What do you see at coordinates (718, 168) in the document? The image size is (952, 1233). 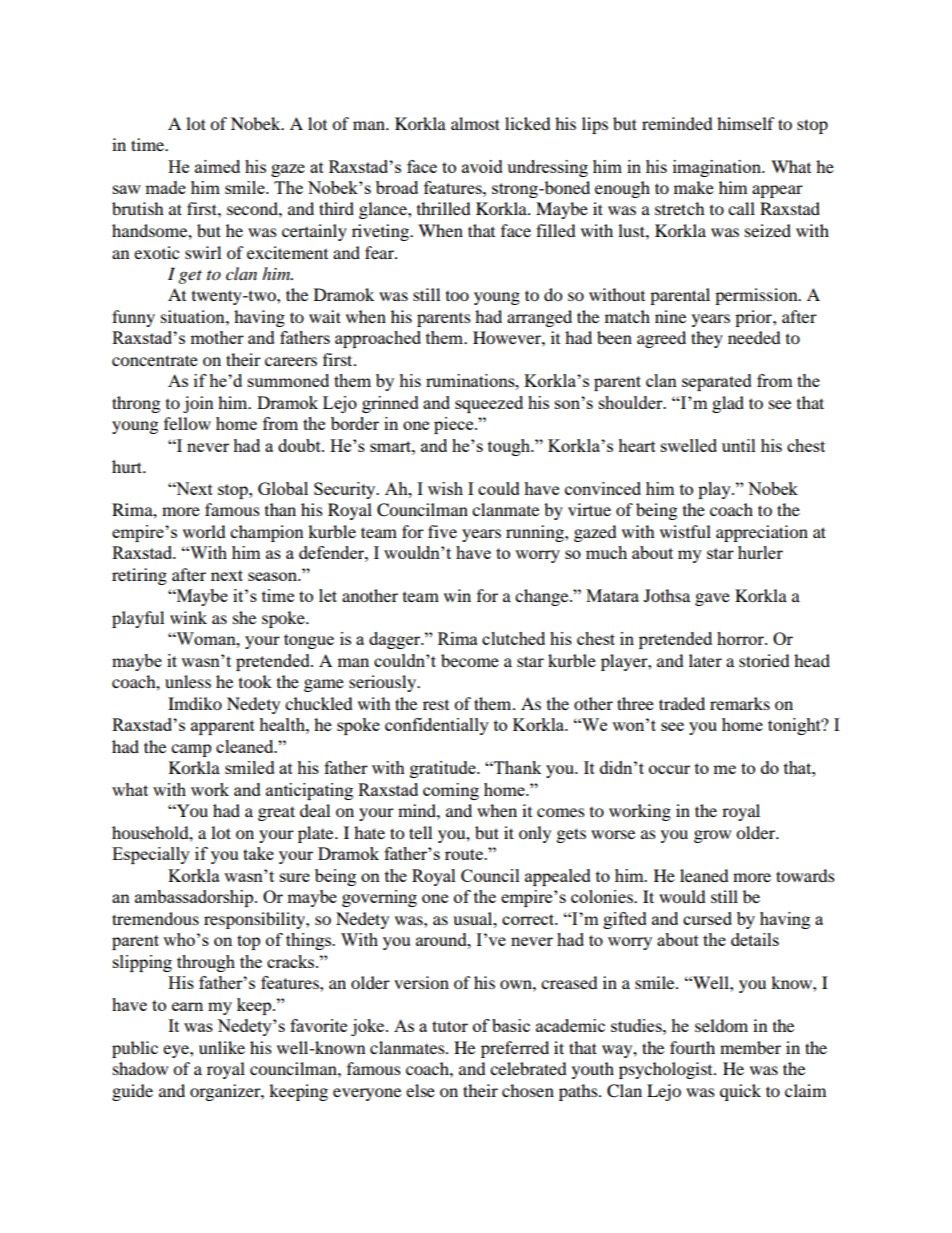 I see `imagination` at bounding box center [718, 168].
